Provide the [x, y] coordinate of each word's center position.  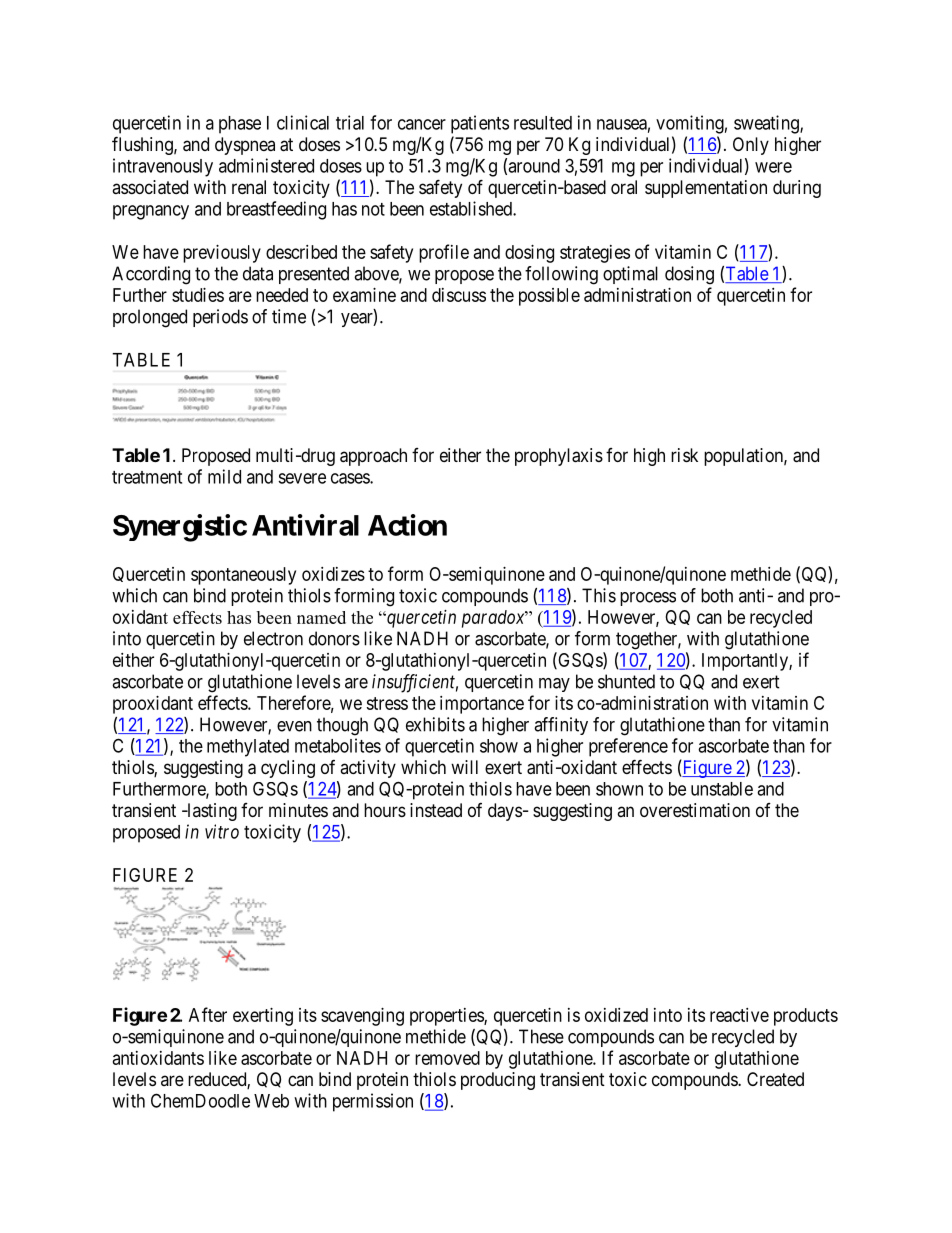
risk [684, 455]
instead [436, 810]
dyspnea [245, 146]
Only [751, 146]
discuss [459, 295]
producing [498, 1081]
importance [482, 705]
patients [480, 124]
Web [271, 1101]
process [648, 599]
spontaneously [243, 576]
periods [220, 318]
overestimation [695, 810]
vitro [222, 831]
